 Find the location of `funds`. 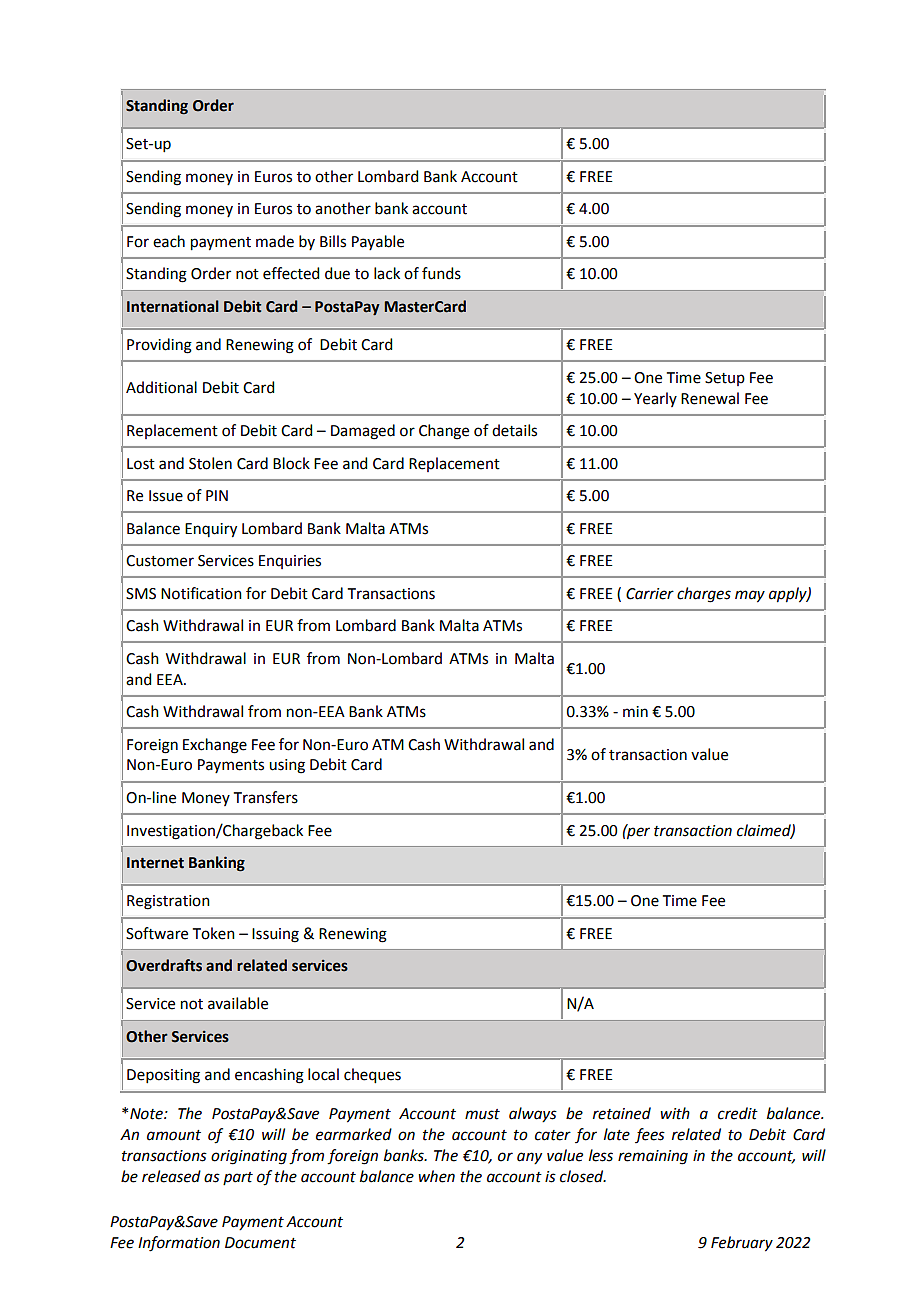

funds is located at coordinates (441, 273).
